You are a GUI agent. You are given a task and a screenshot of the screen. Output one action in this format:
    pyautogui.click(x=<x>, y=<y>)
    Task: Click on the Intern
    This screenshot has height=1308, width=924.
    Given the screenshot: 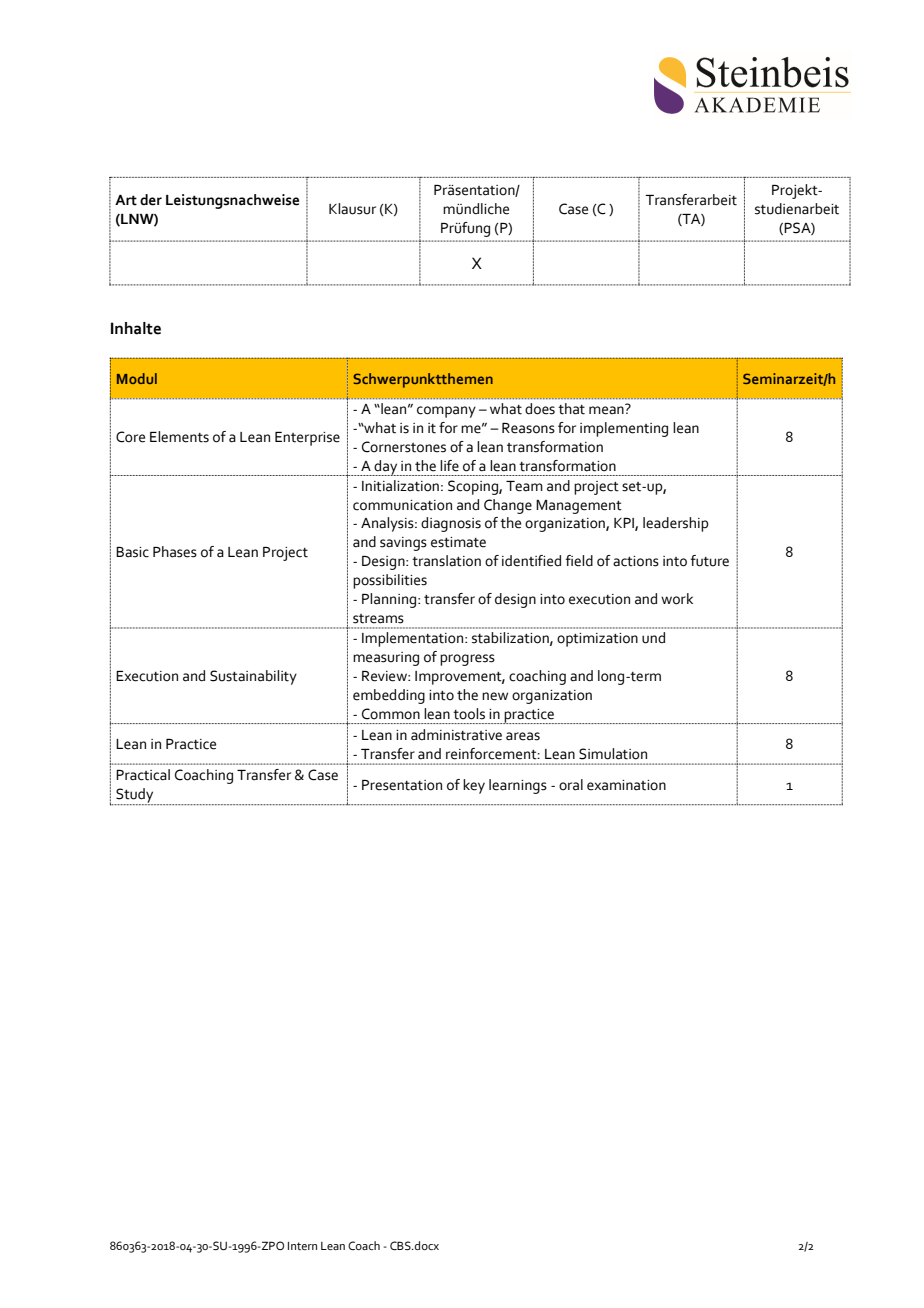 What is the action you would take?
    pyautogui.click(x=302, y=1246)
